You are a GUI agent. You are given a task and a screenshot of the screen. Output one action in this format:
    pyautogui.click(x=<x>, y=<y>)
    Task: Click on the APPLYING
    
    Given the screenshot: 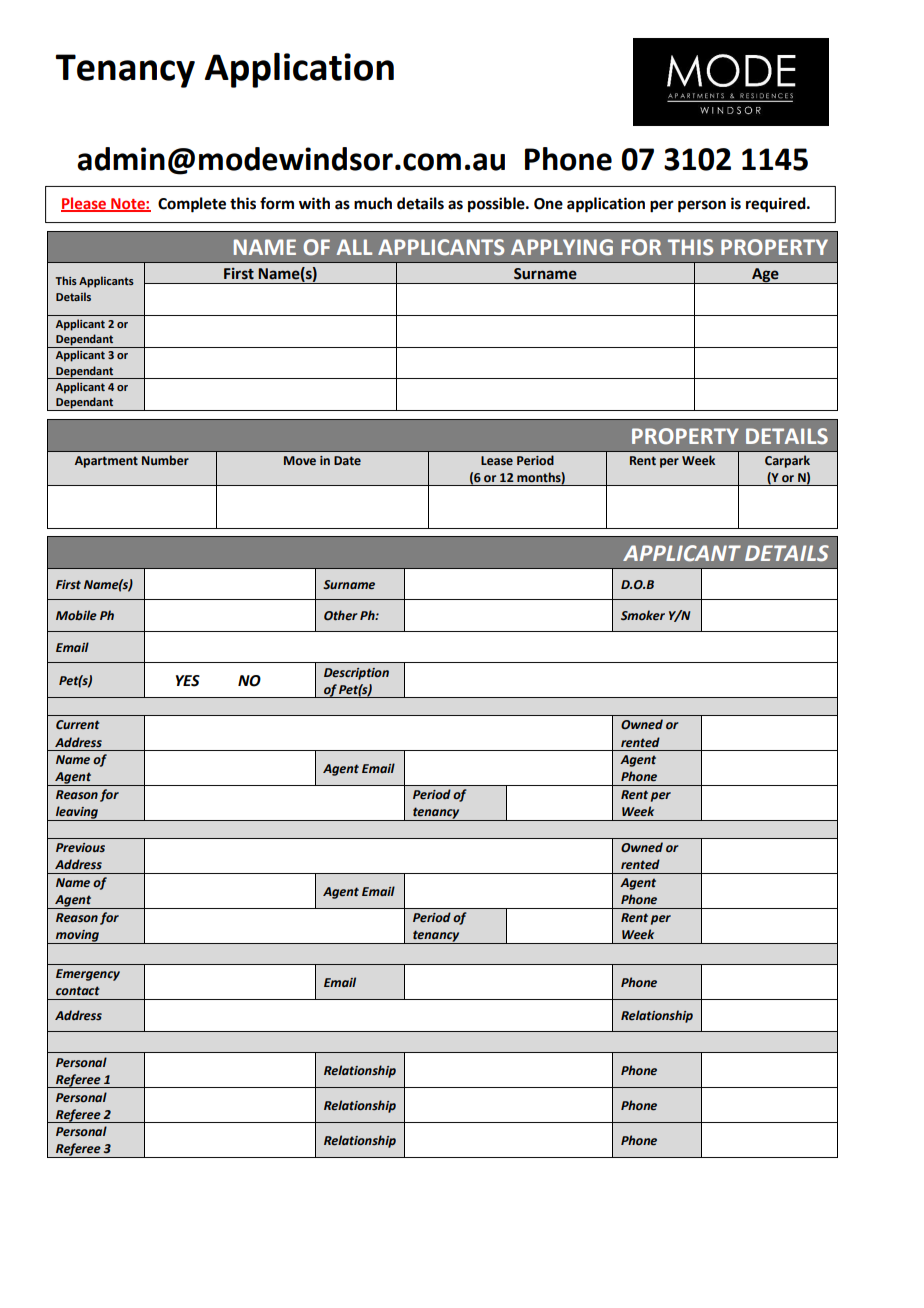 What is the action you would take?
    pyautogui.click(x=562, y=247)
